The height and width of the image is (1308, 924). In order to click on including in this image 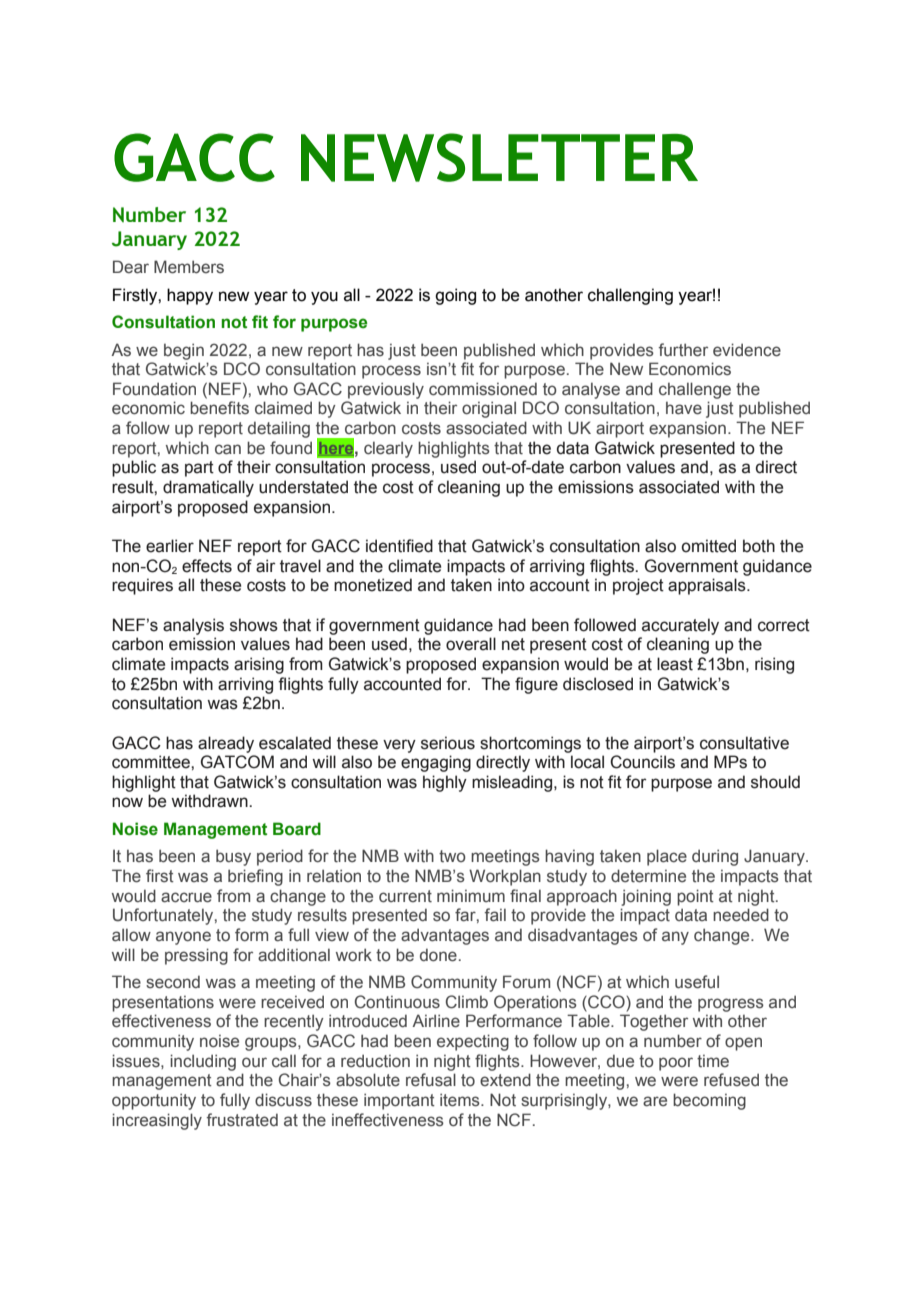, I will do `click(203, 1062)`.
